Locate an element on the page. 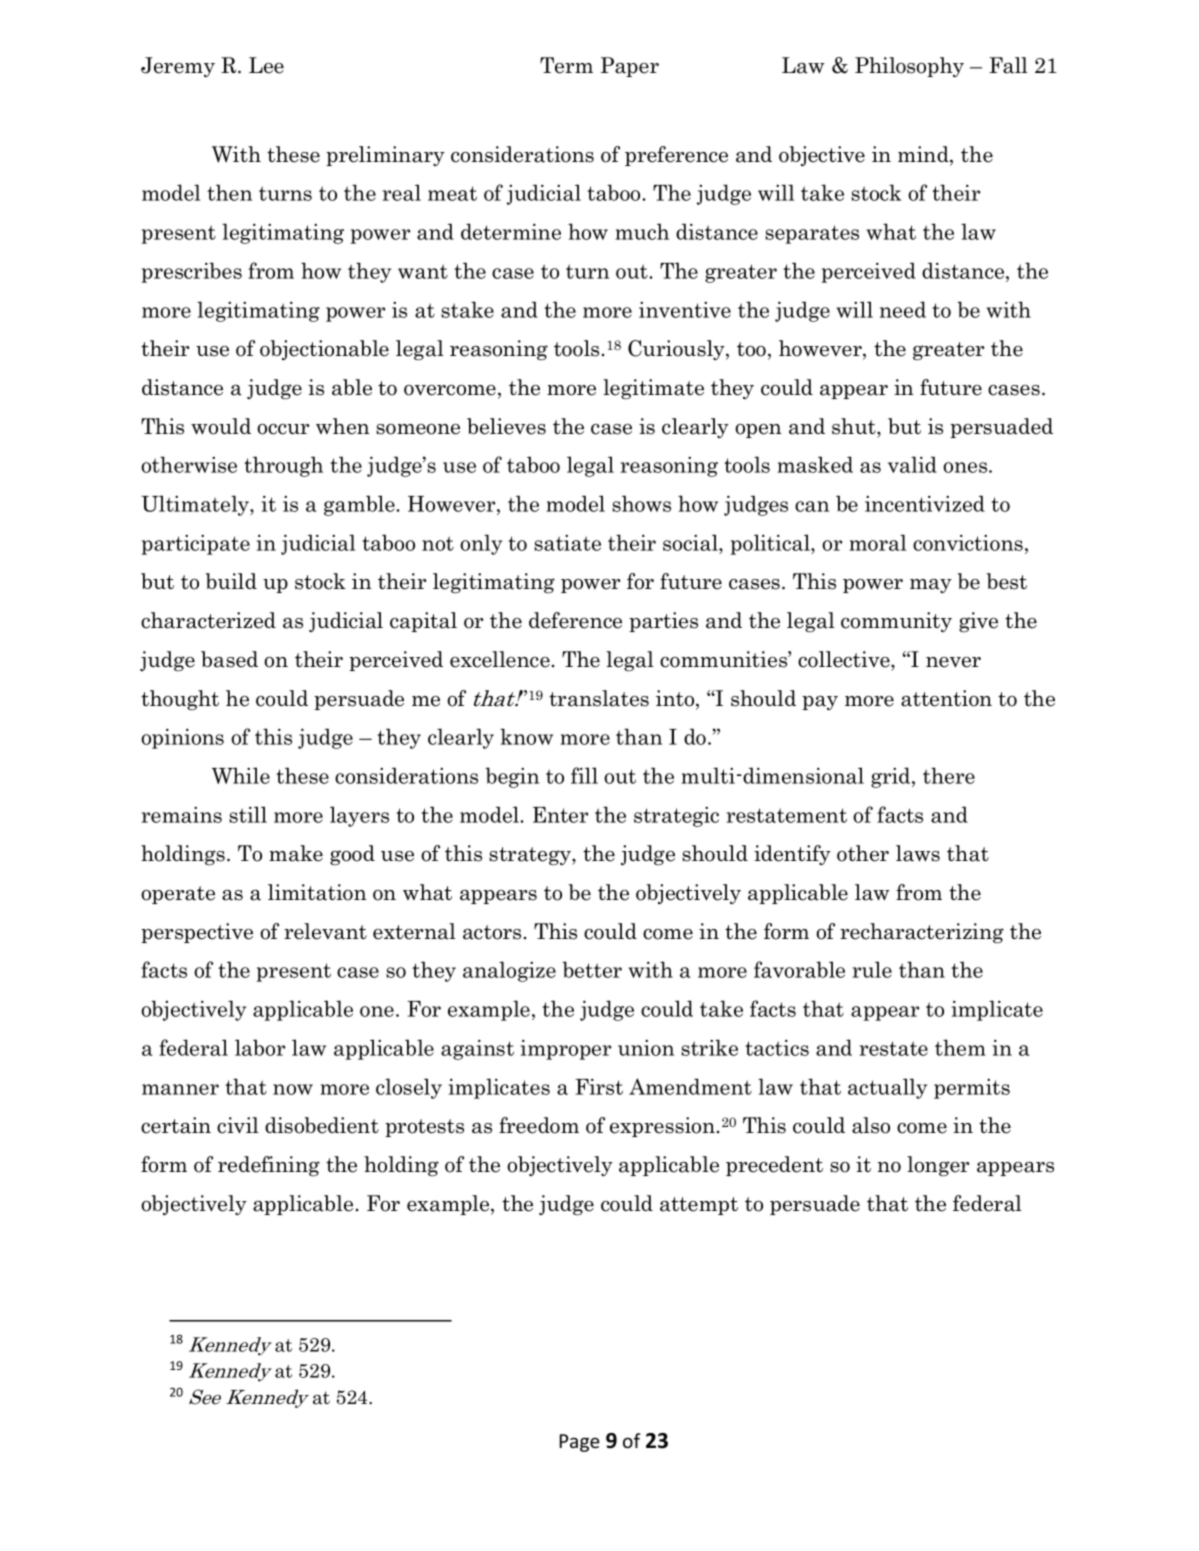 Image resolution: width=1199 pixels, height=1551 pixels. While is located at coordinates (241, 775).
